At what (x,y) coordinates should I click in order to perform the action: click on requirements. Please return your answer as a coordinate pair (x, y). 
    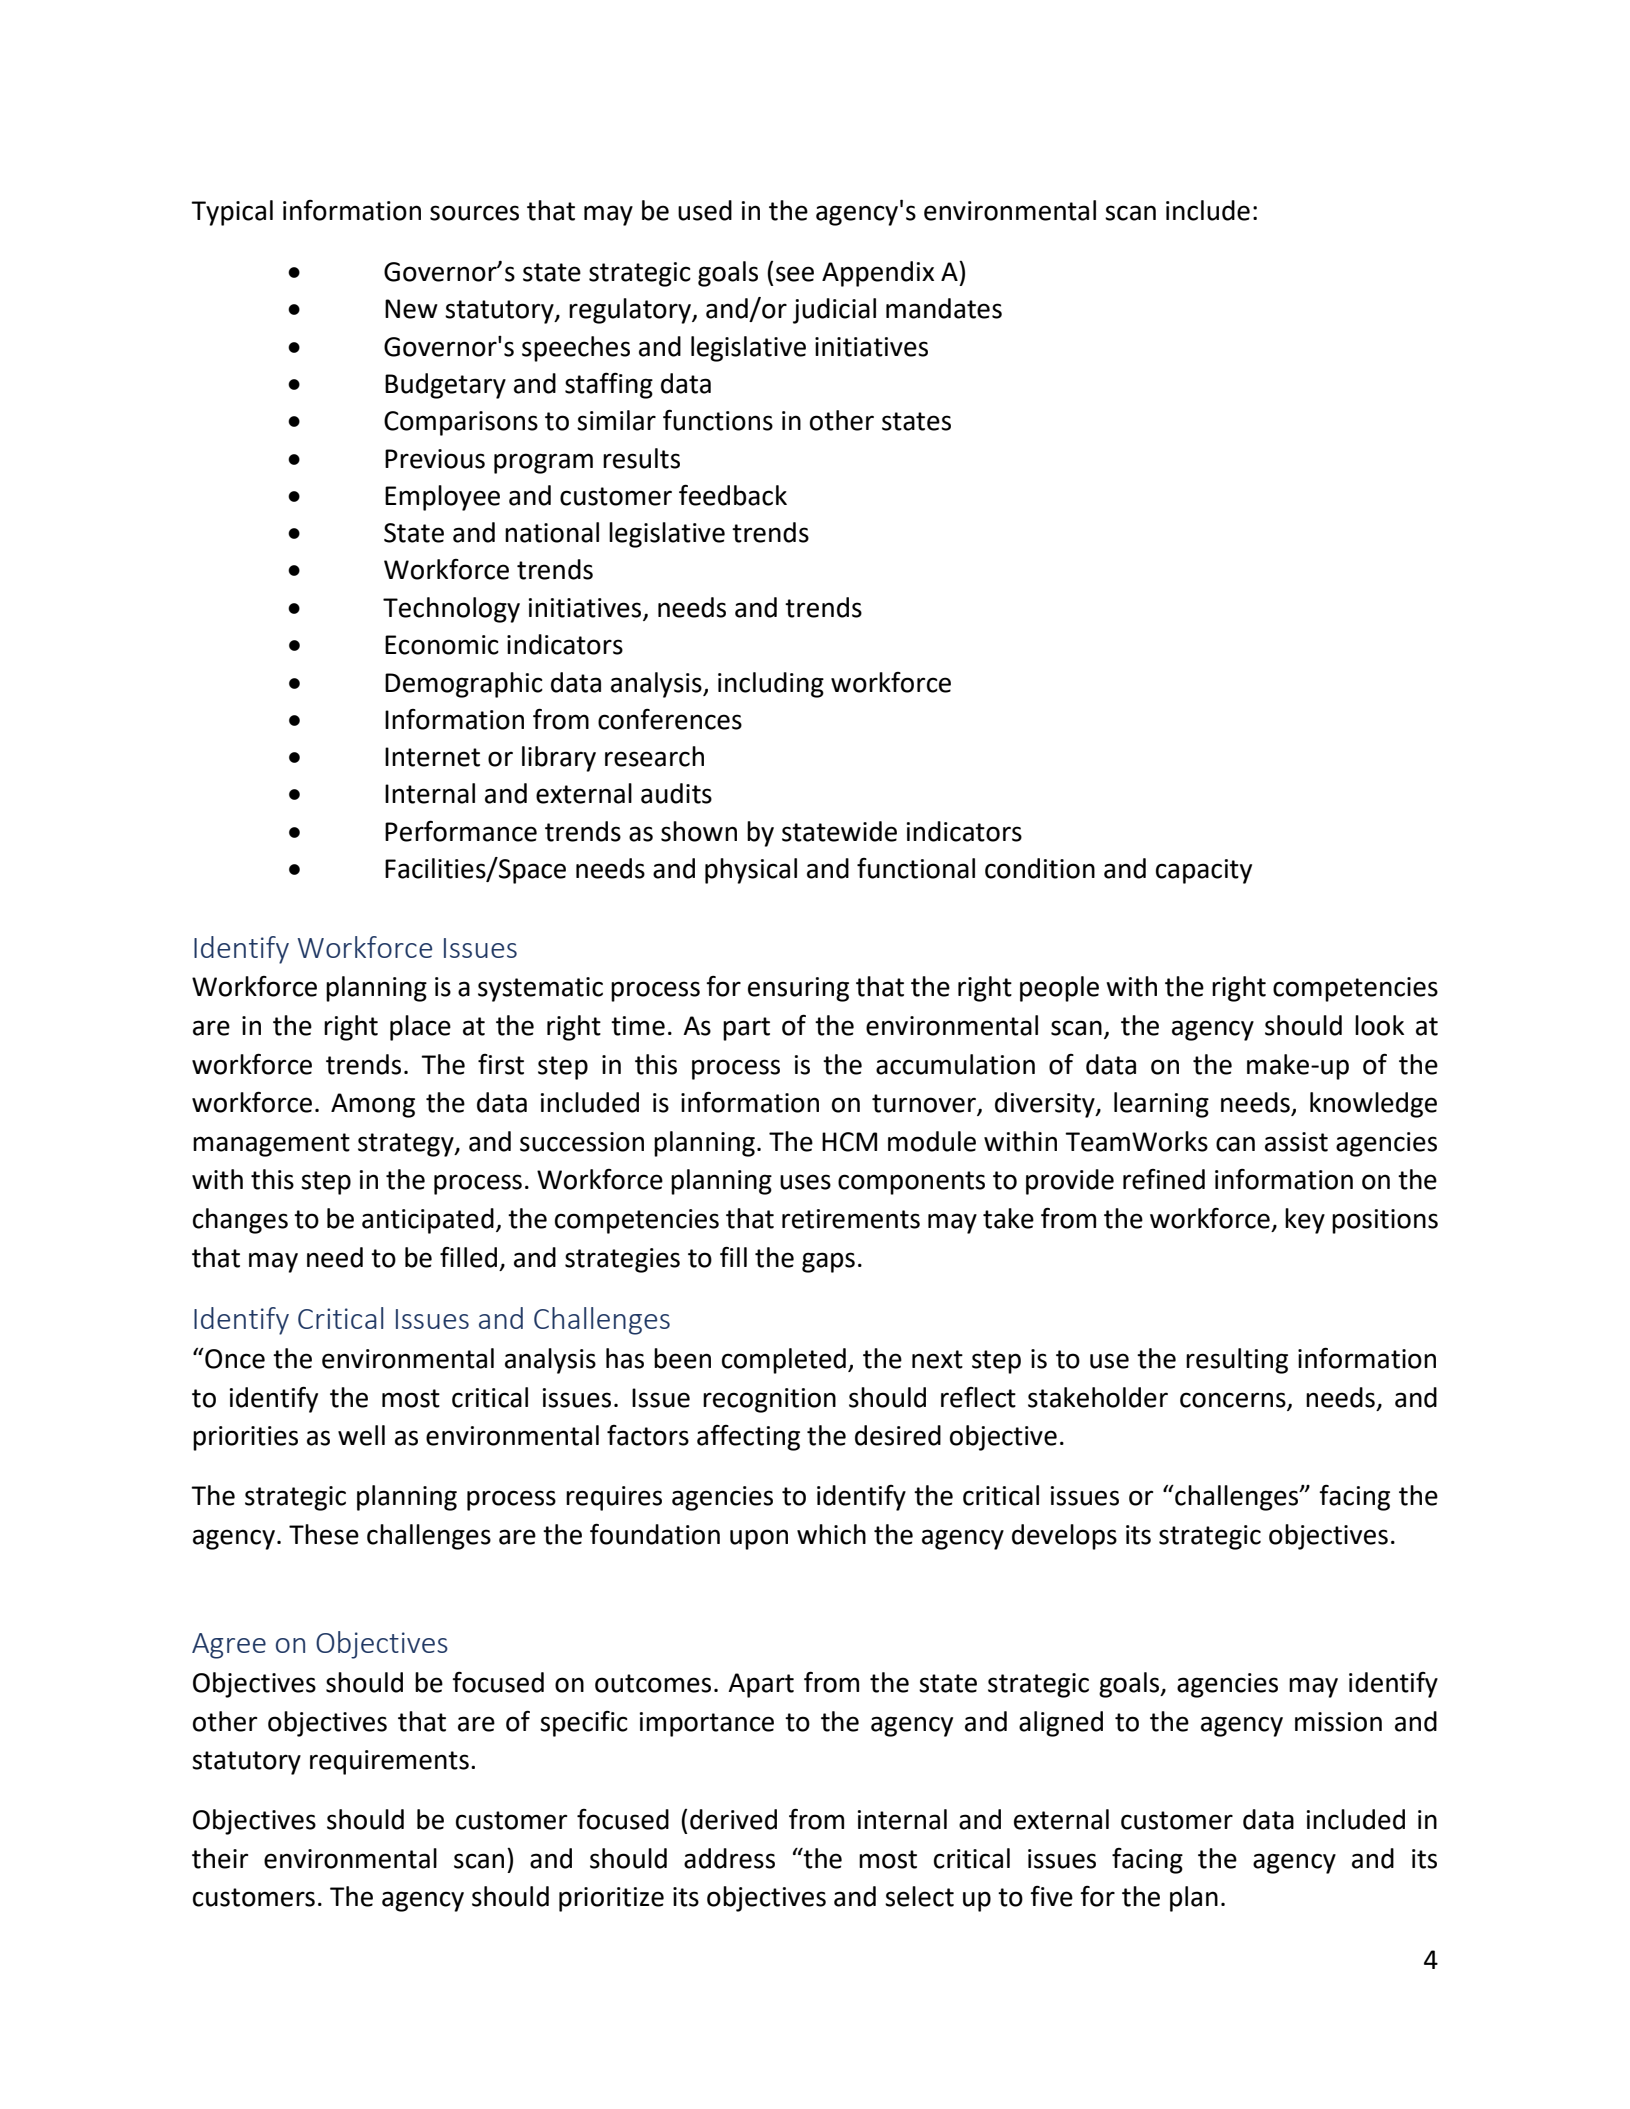
    Looking at the image, I should click on (389, 1762).
